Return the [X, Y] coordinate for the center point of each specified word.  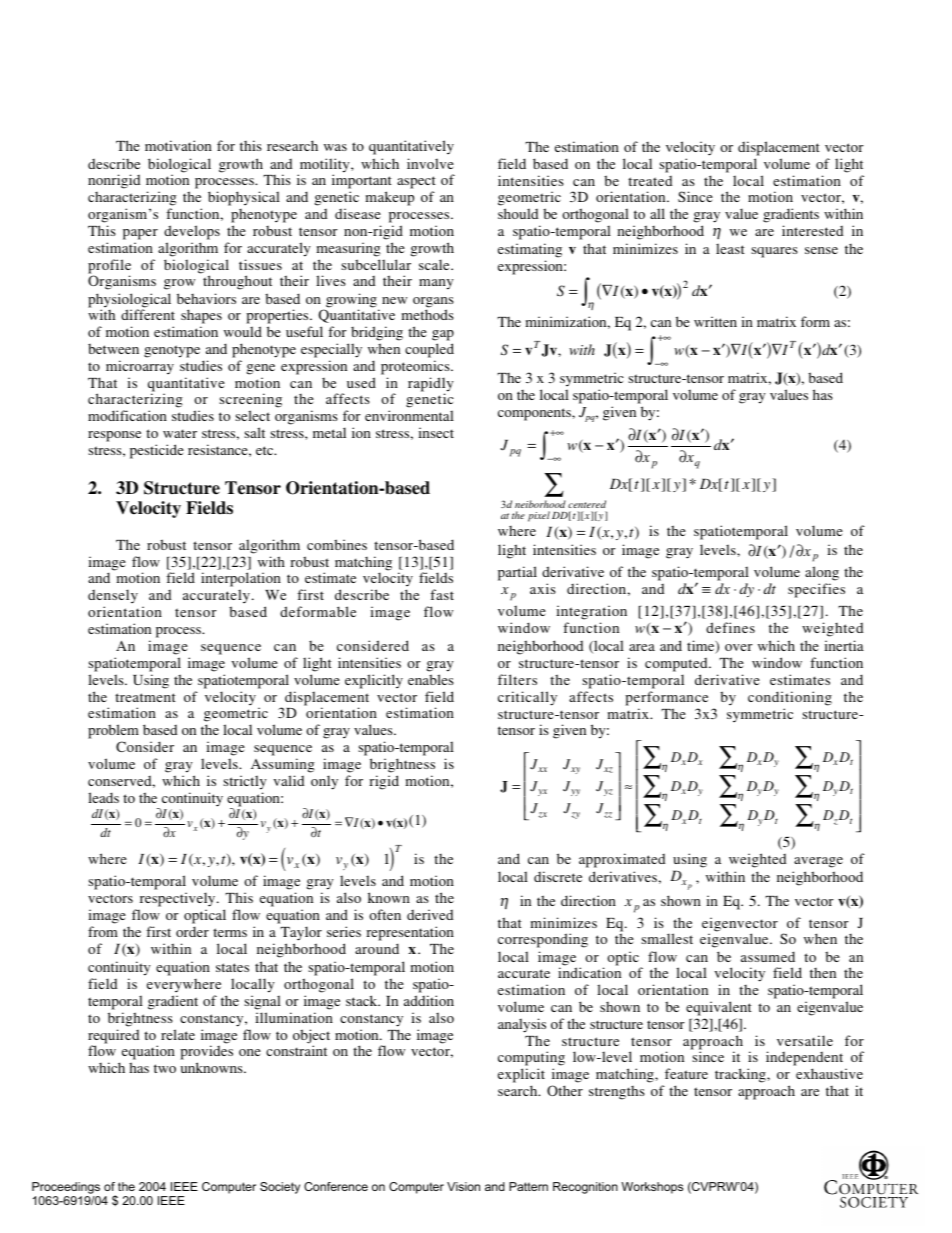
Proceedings [66, 1188]
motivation [178, 145]
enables [431, 679]
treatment [145, 697]
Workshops [652, 1188]
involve [430, 163]
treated [650, 181]
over [739, 647]
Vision [463, 1186]
